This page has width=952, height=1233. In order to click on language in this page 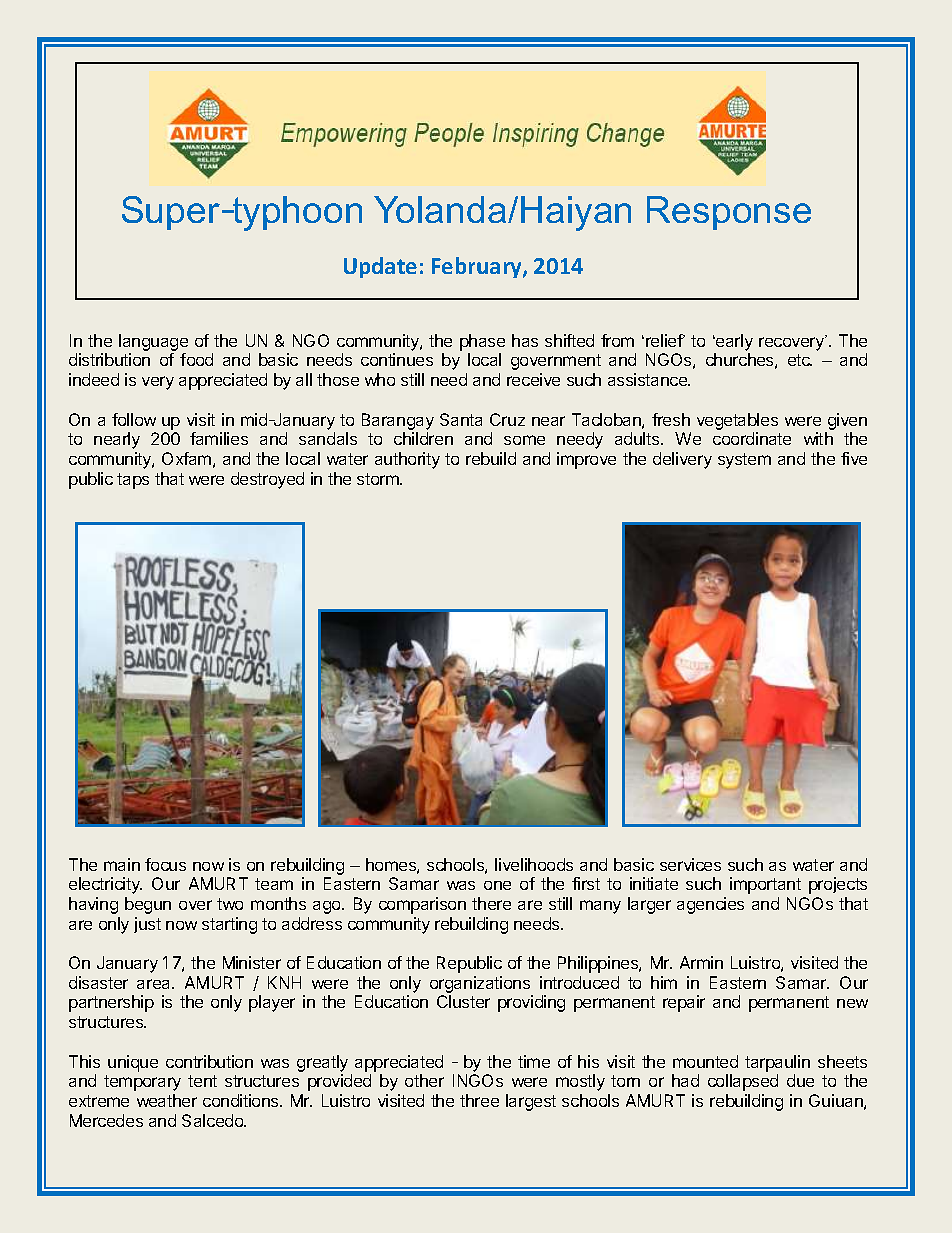, I will do `click(153, 344)`.
